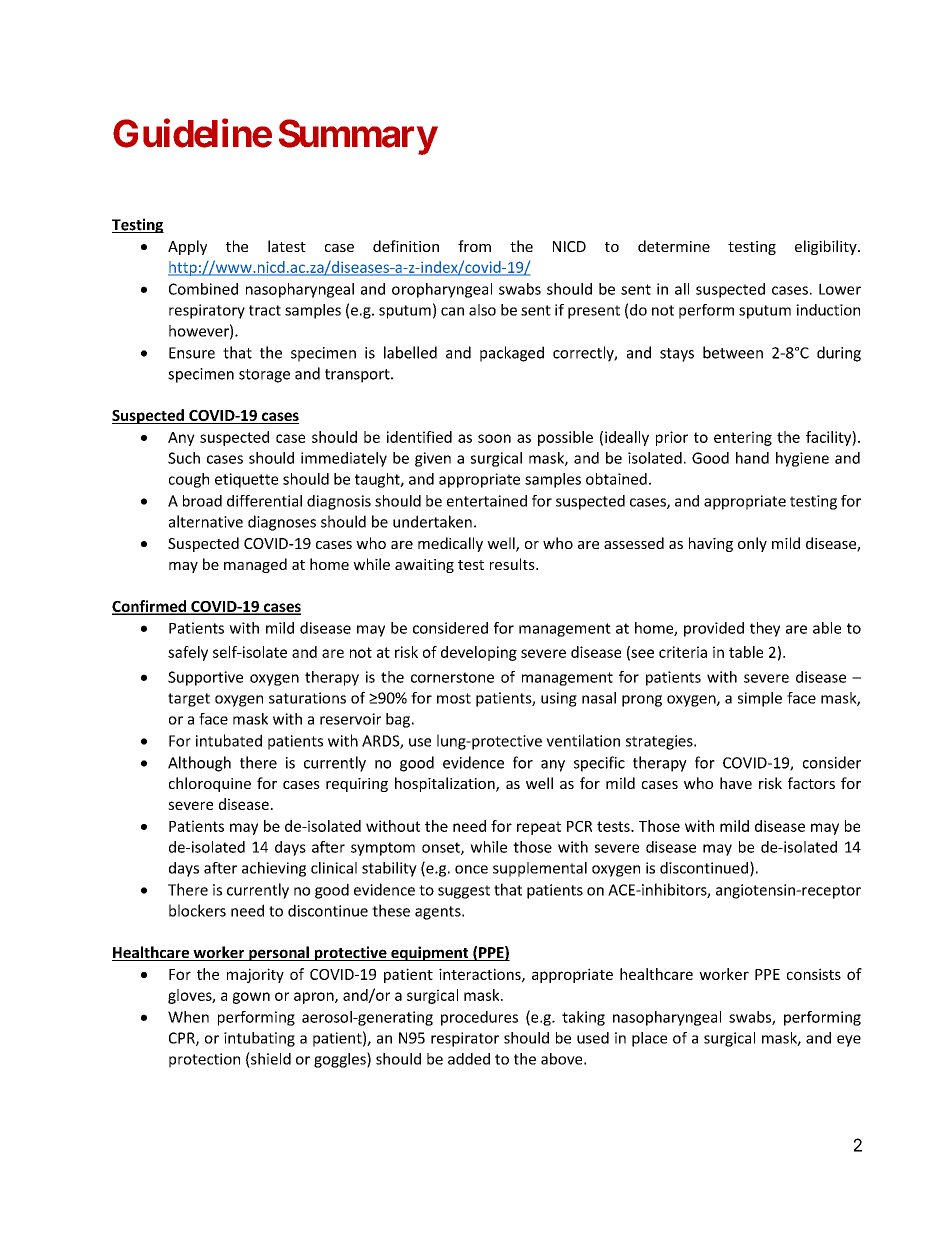  Describe the element at coordinates (827, 247) in the screenshot. I see `eligibility` at that location.
